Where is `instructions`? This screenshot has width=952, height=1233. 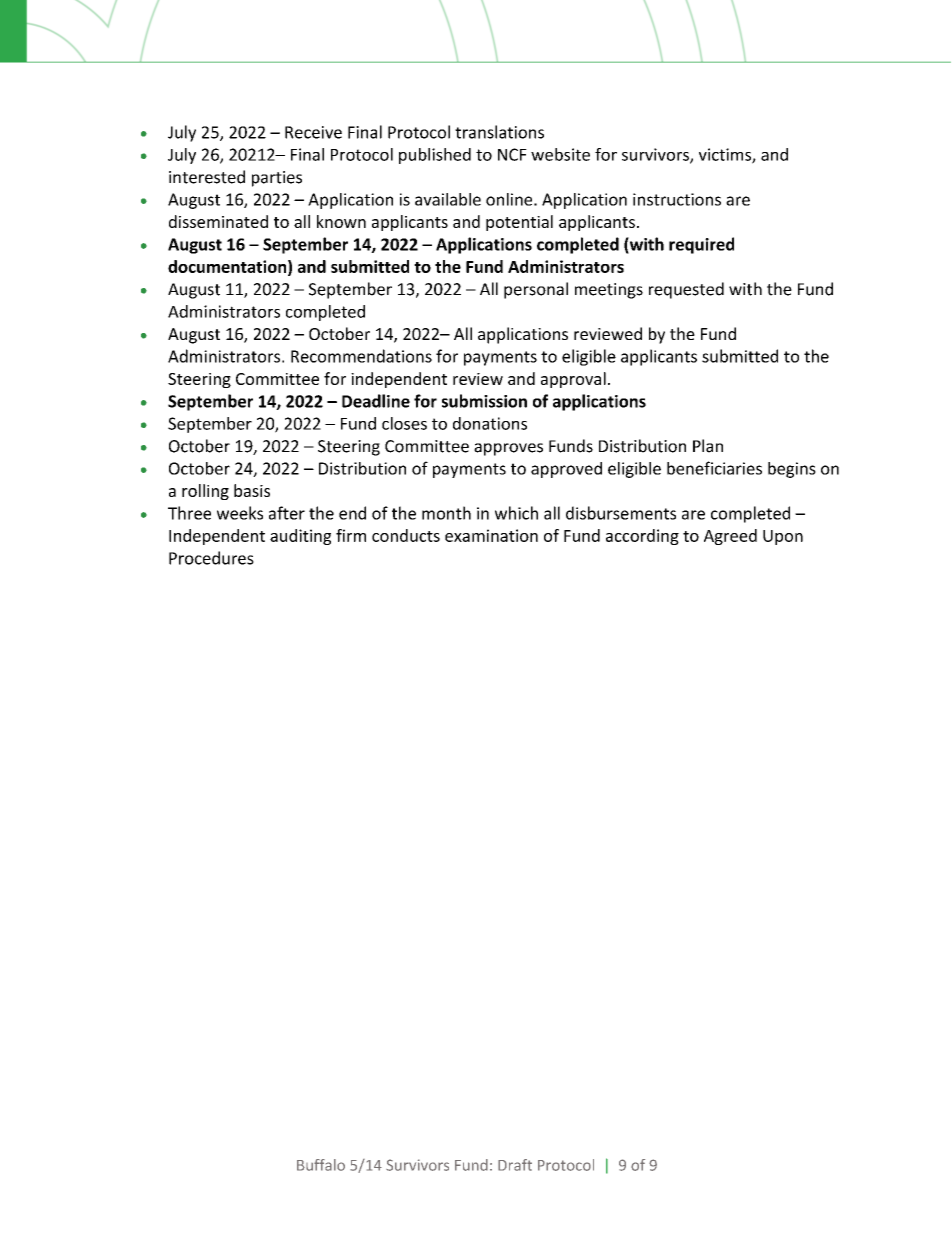 instructions is located at coordinates (677, 199).
